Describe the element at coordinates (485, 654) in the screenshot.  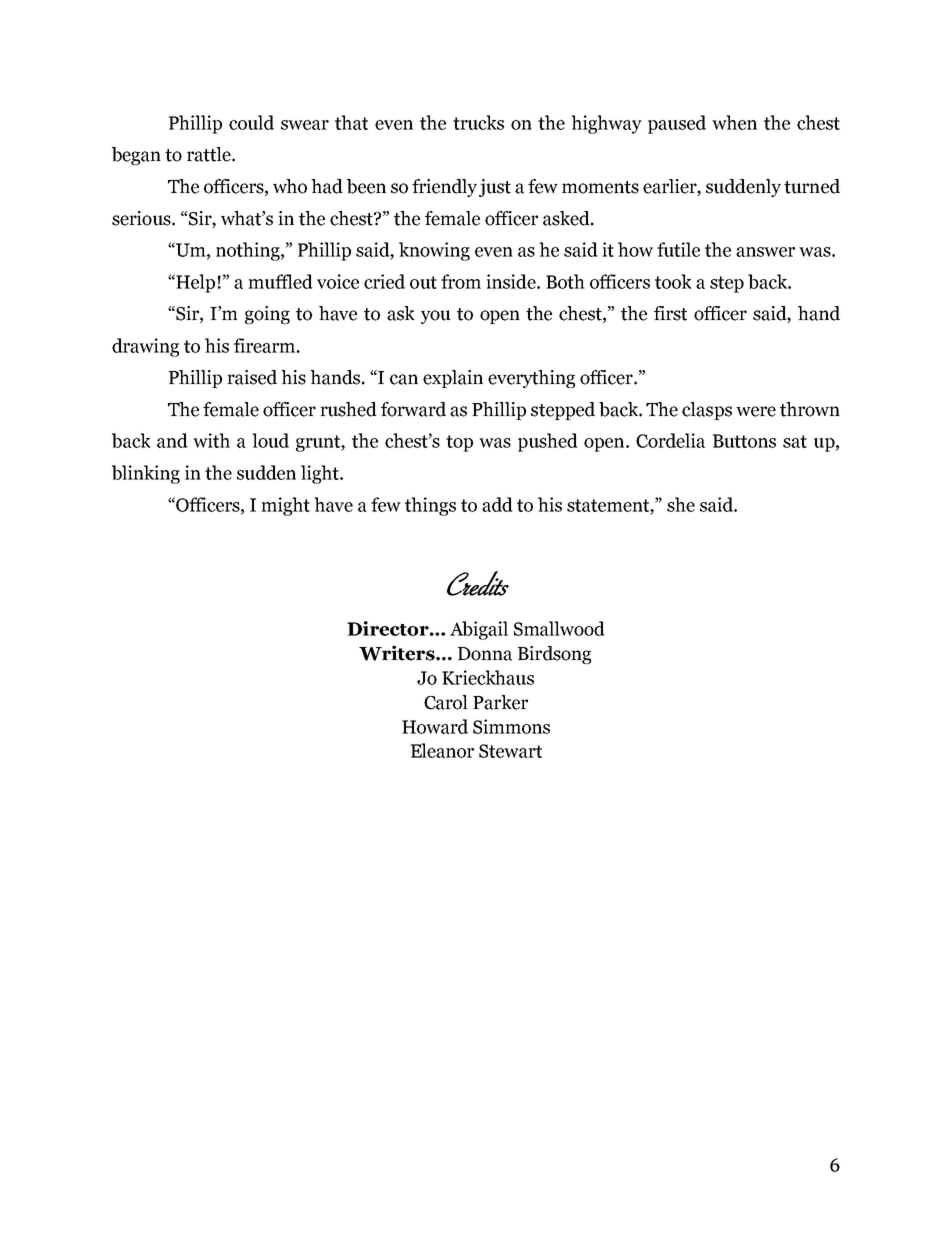
I see `Donna` at that location.
